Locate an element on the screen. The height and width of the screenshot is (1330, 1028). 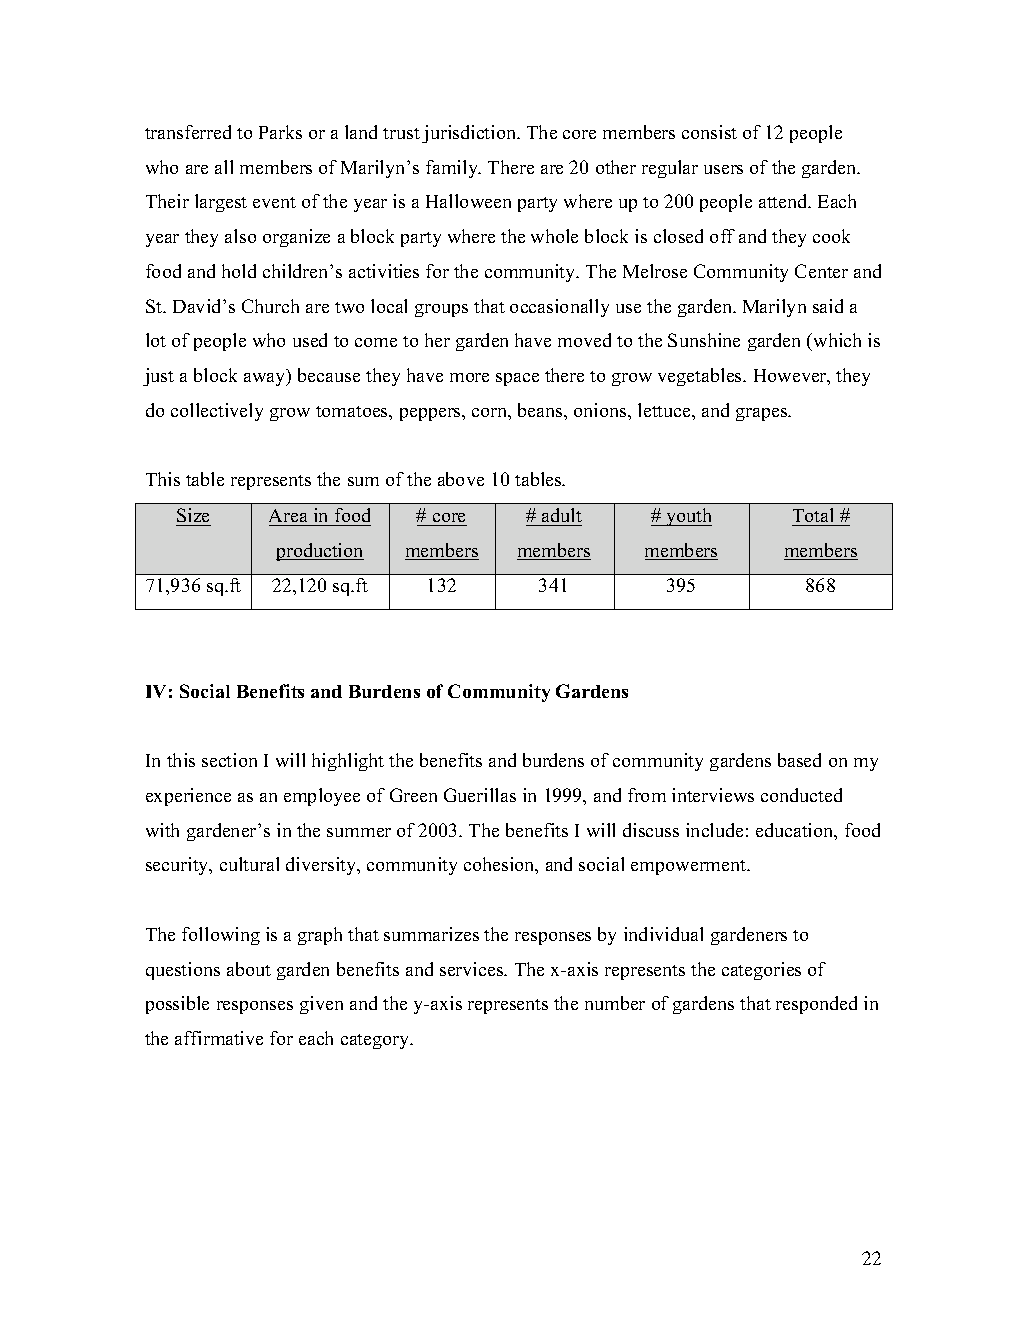
Parks is located at coordinates (280, 132).
